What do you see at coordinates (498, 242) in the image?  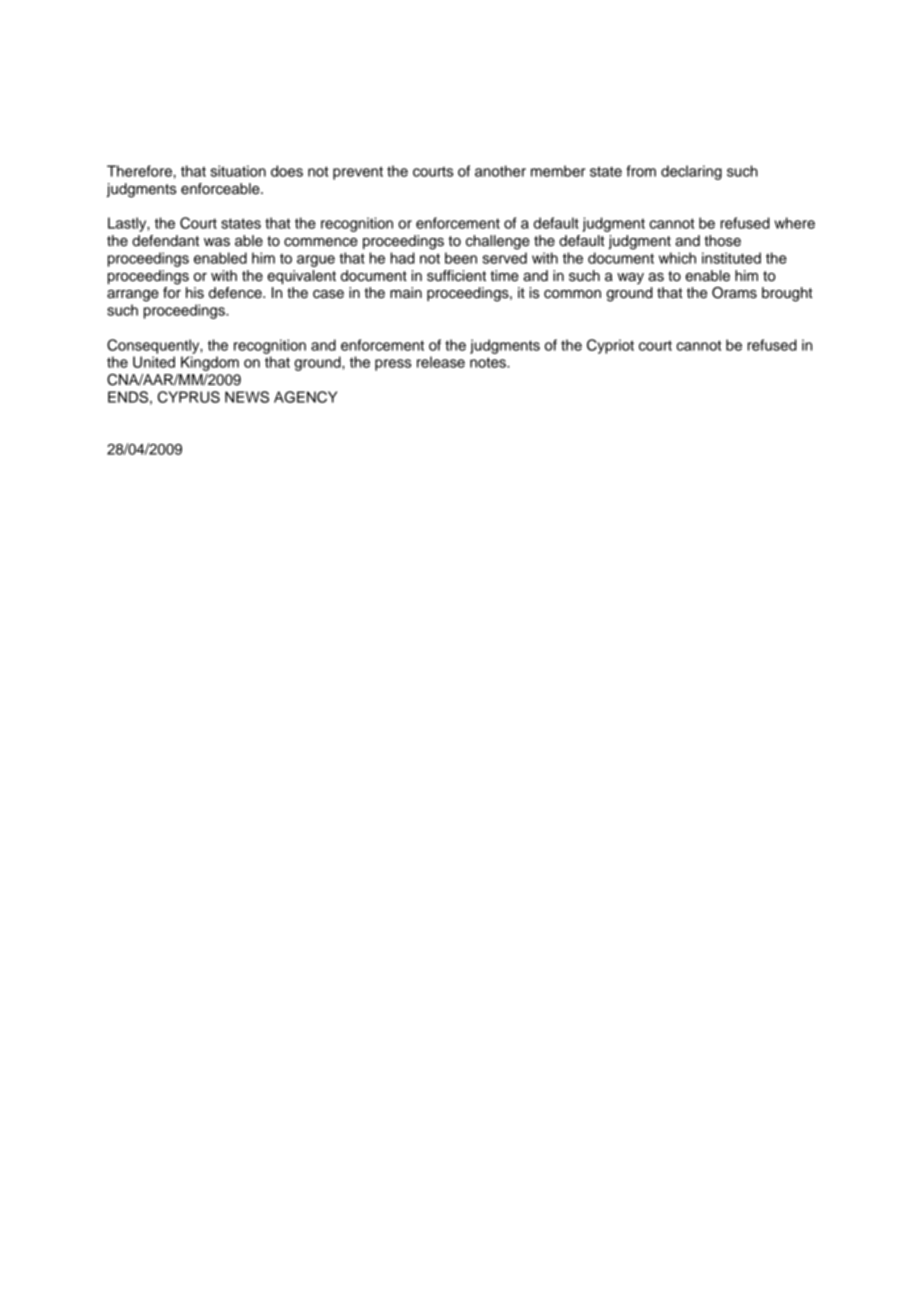 I see `challenge` at bounding box center [498, 242].
